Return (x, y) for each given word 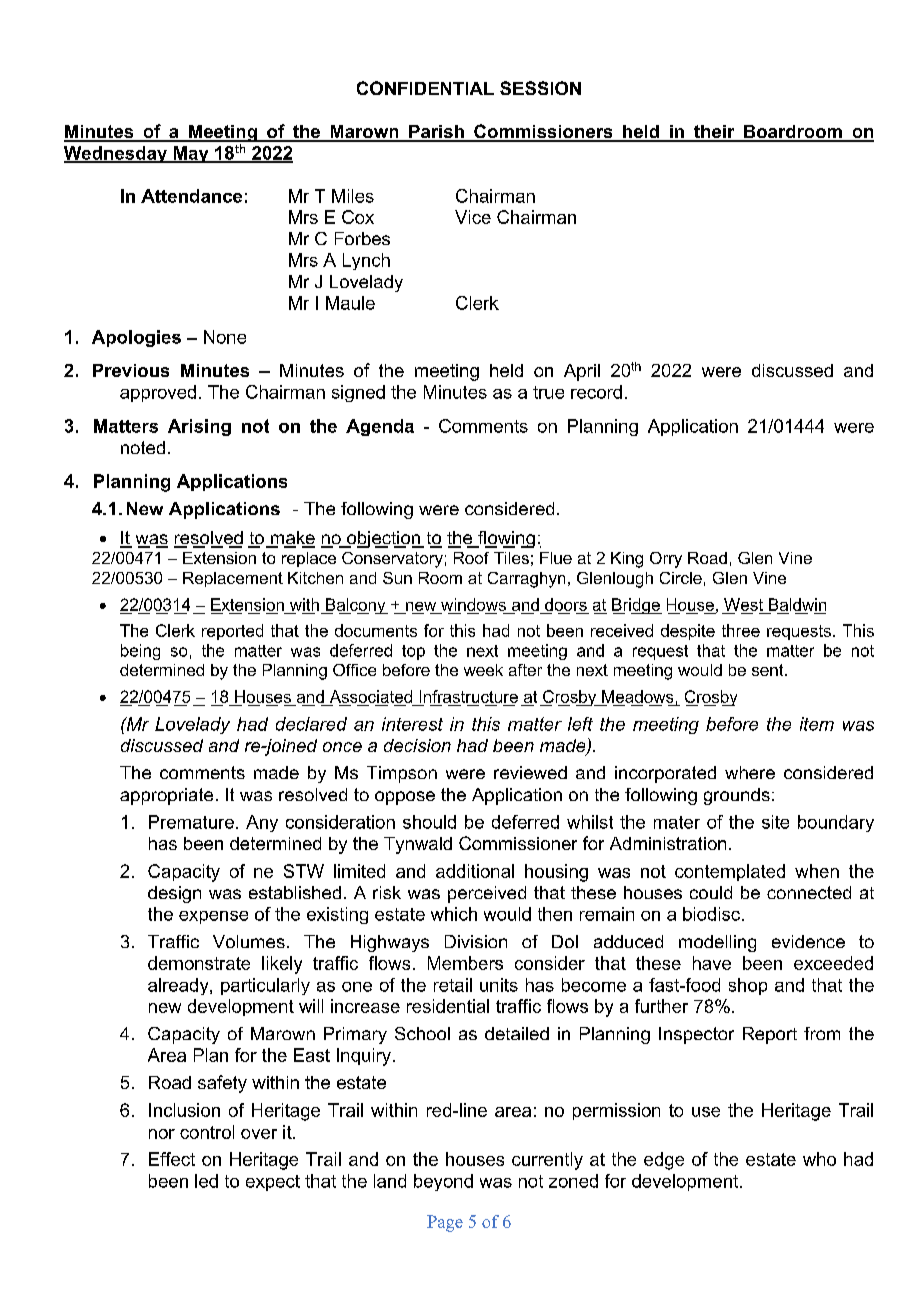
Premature (191, 822)
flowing (505, 539)
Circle (681, 578)
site (775, 822)
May (191, 154)
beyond (443, 1182)
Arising (199, 427)
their (714, 133)
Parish (436, 133)
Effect (172, 1159)
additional (475, 871)
